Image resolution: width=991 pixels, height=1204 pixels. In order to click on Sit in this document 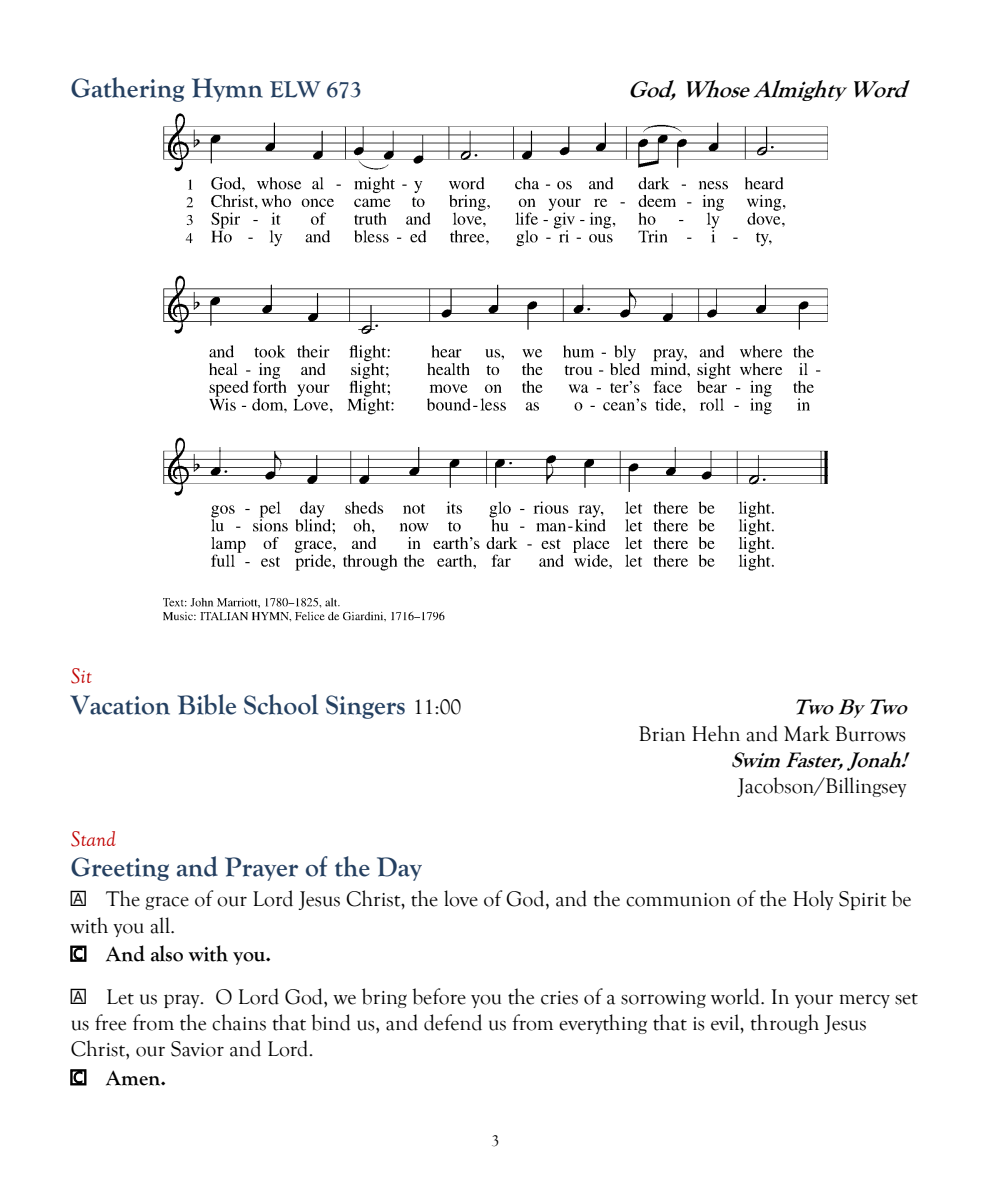, I will do `click(81, 676)`.
